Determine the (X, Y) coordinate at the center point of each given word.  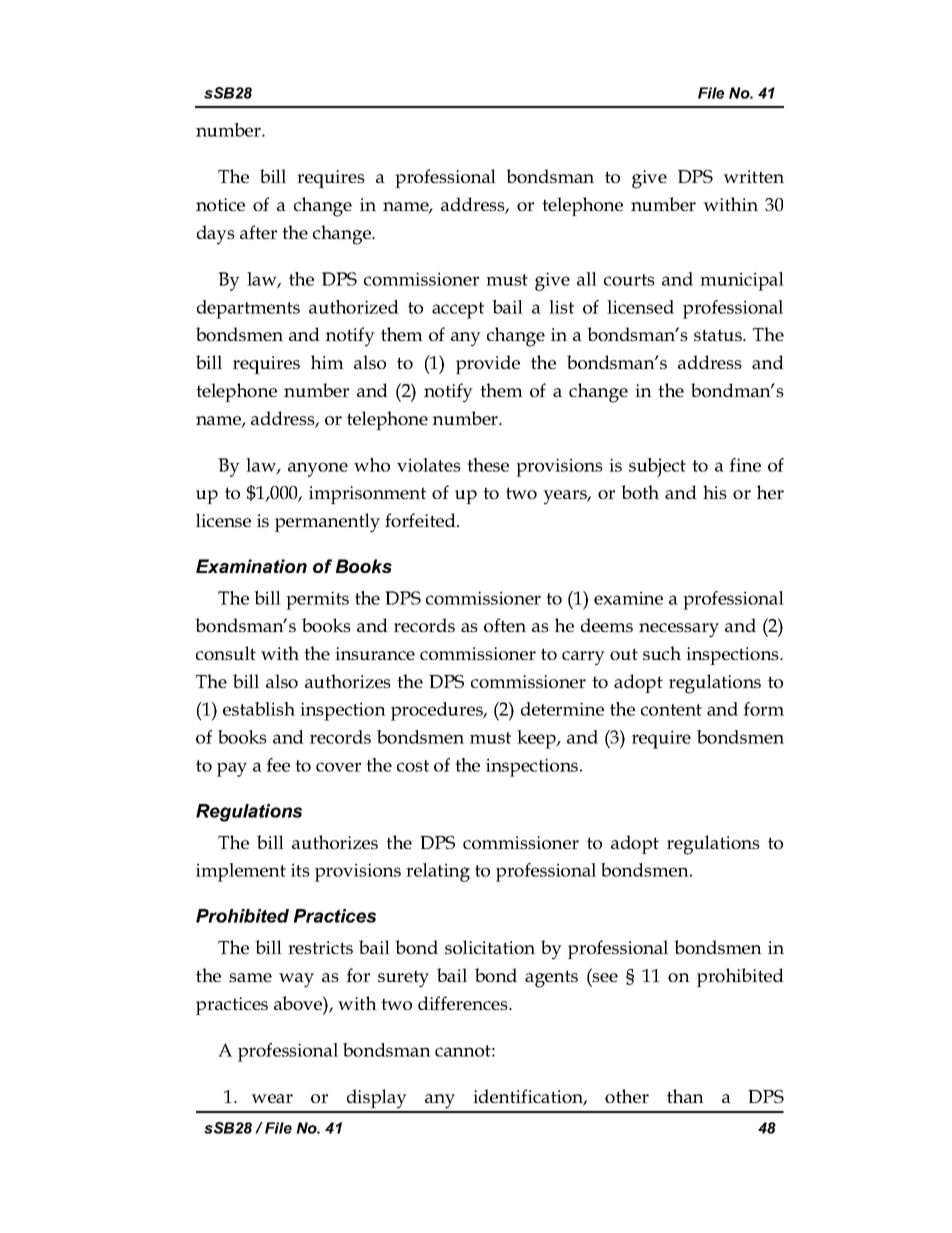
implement (241, 872)
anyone (318, 469)
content (671, 710)
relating (438, 872)
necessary (679, 630)
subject (657, 467)
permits (317, 600)
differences (464, 1003)
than (685, 1096)
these (488, 465)
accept (458, 310)
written (753, 176)
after (258, 232)
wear (272, 1098)
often (505, 625)
